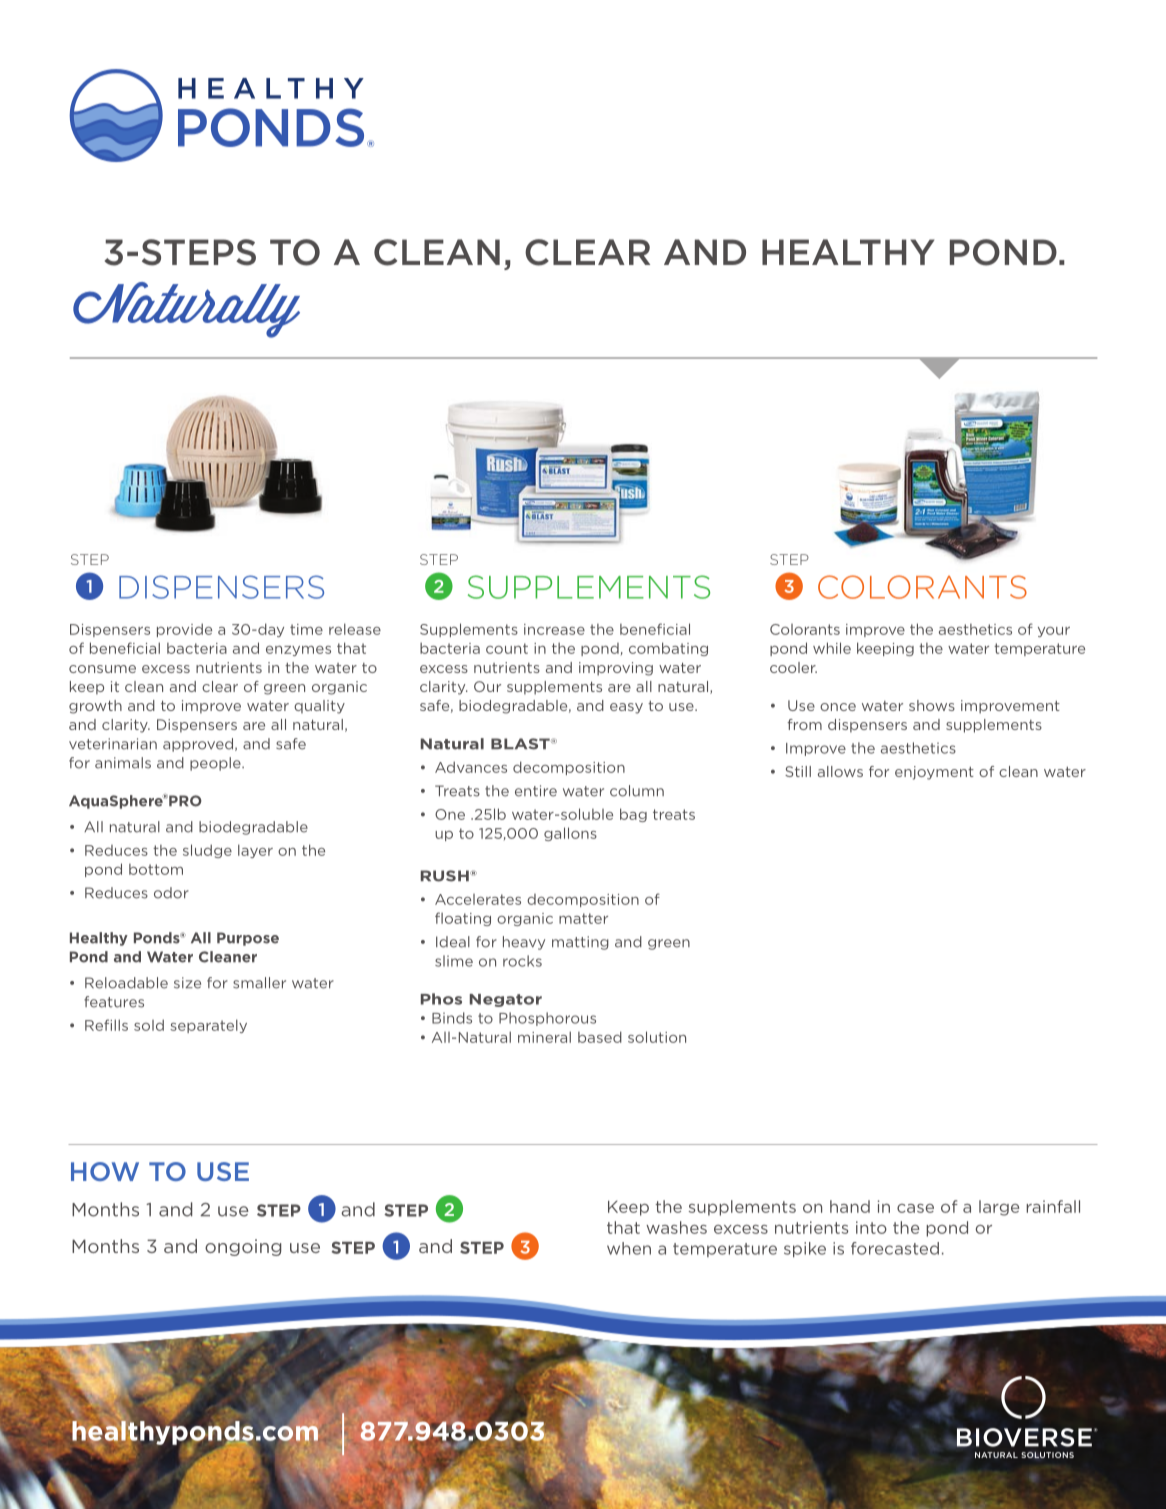 This image has height=1509, width=1166. I want to click on provide, so click(184, 630).
